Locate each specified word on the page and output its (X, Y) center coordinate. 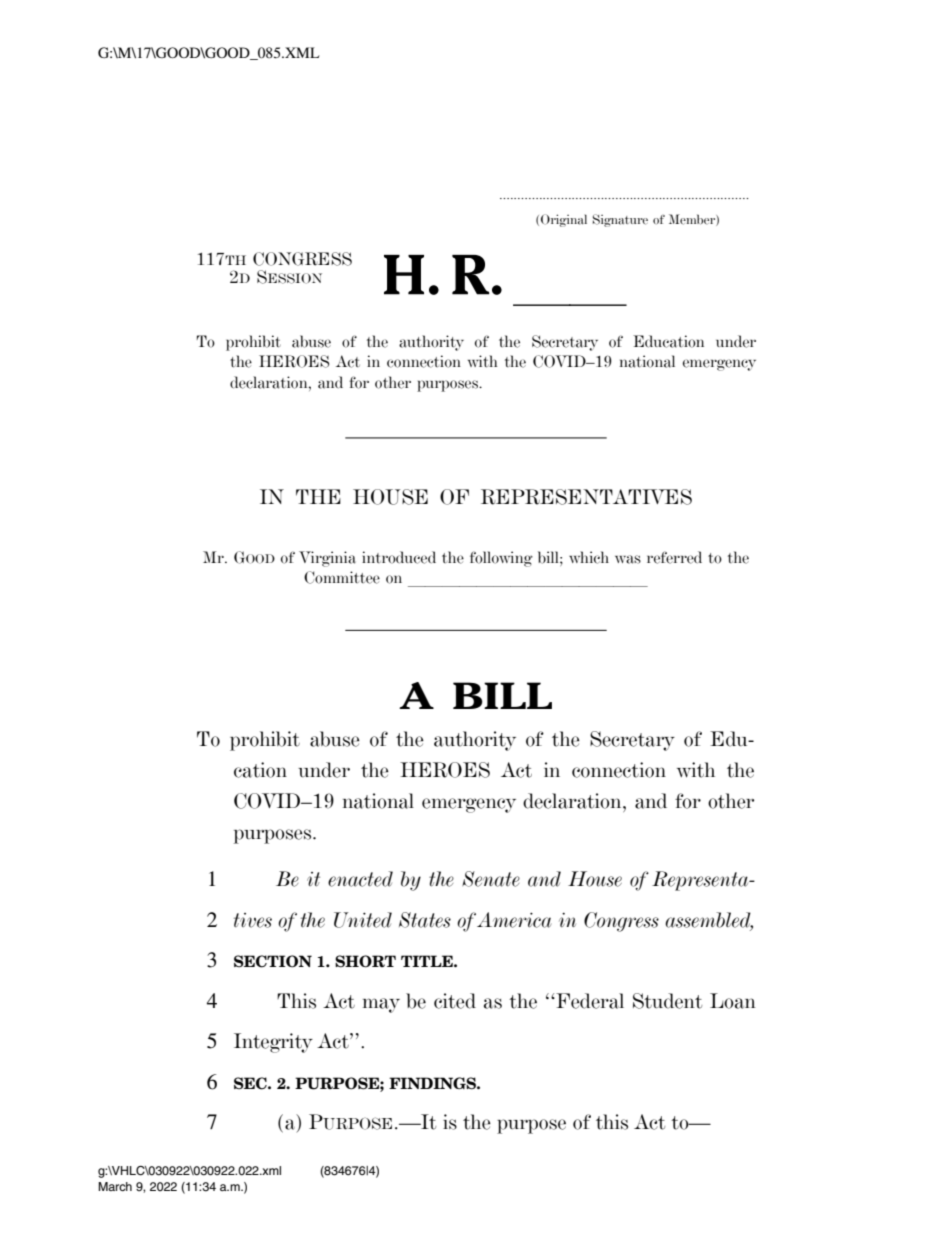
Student (667, 1001)
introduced (399, 557)
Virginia (327, 559)
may (381, 1005)
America (514, 920)
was (628, 559)
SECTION (273, 961)
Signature (620, 220)
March (115, 1186)
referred (674, 557)
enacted (360, 879)
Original (564, 220)
